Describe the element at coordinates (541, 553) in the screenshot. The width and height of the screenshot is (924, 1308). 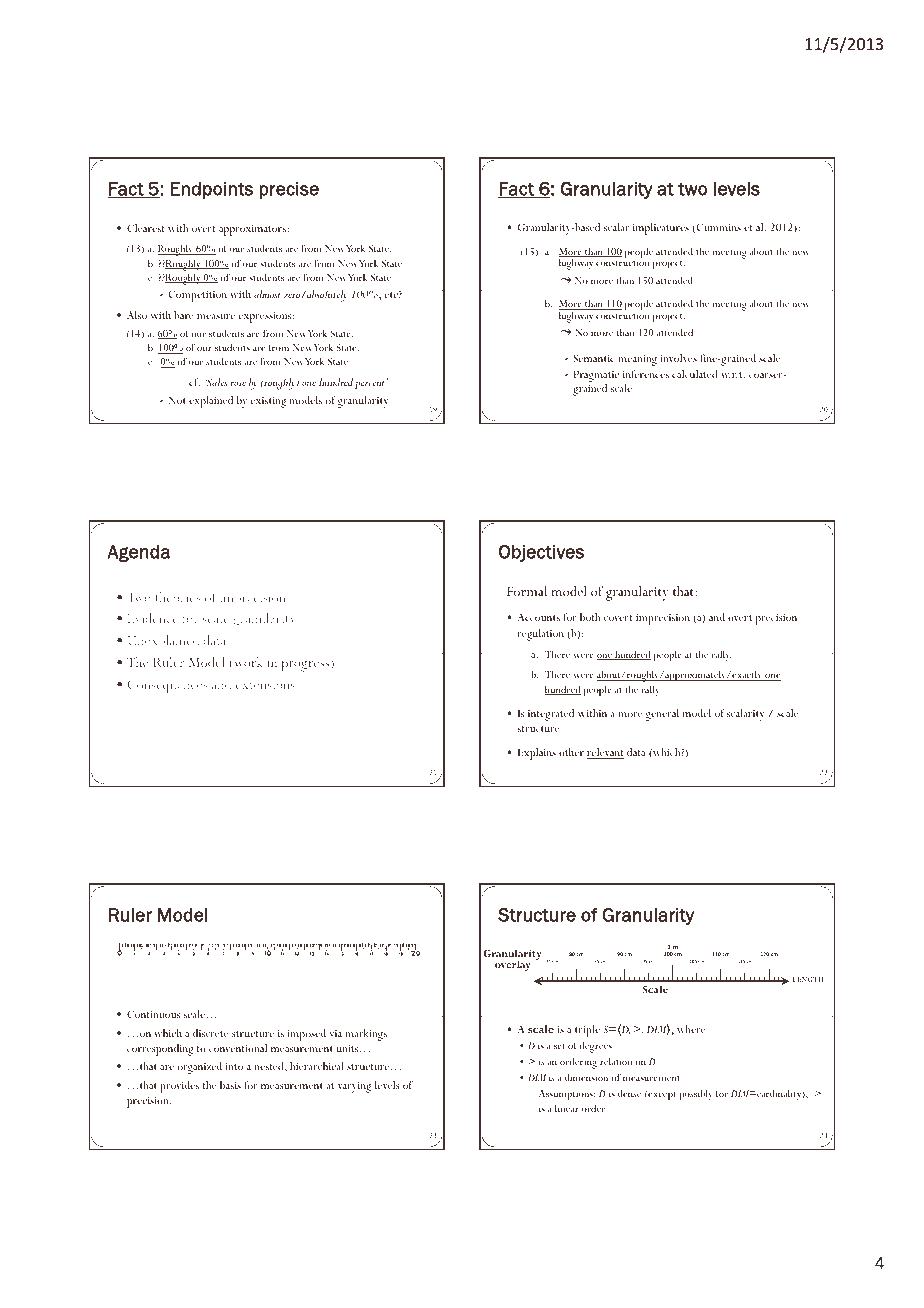
I see `Objectives` at that location.
